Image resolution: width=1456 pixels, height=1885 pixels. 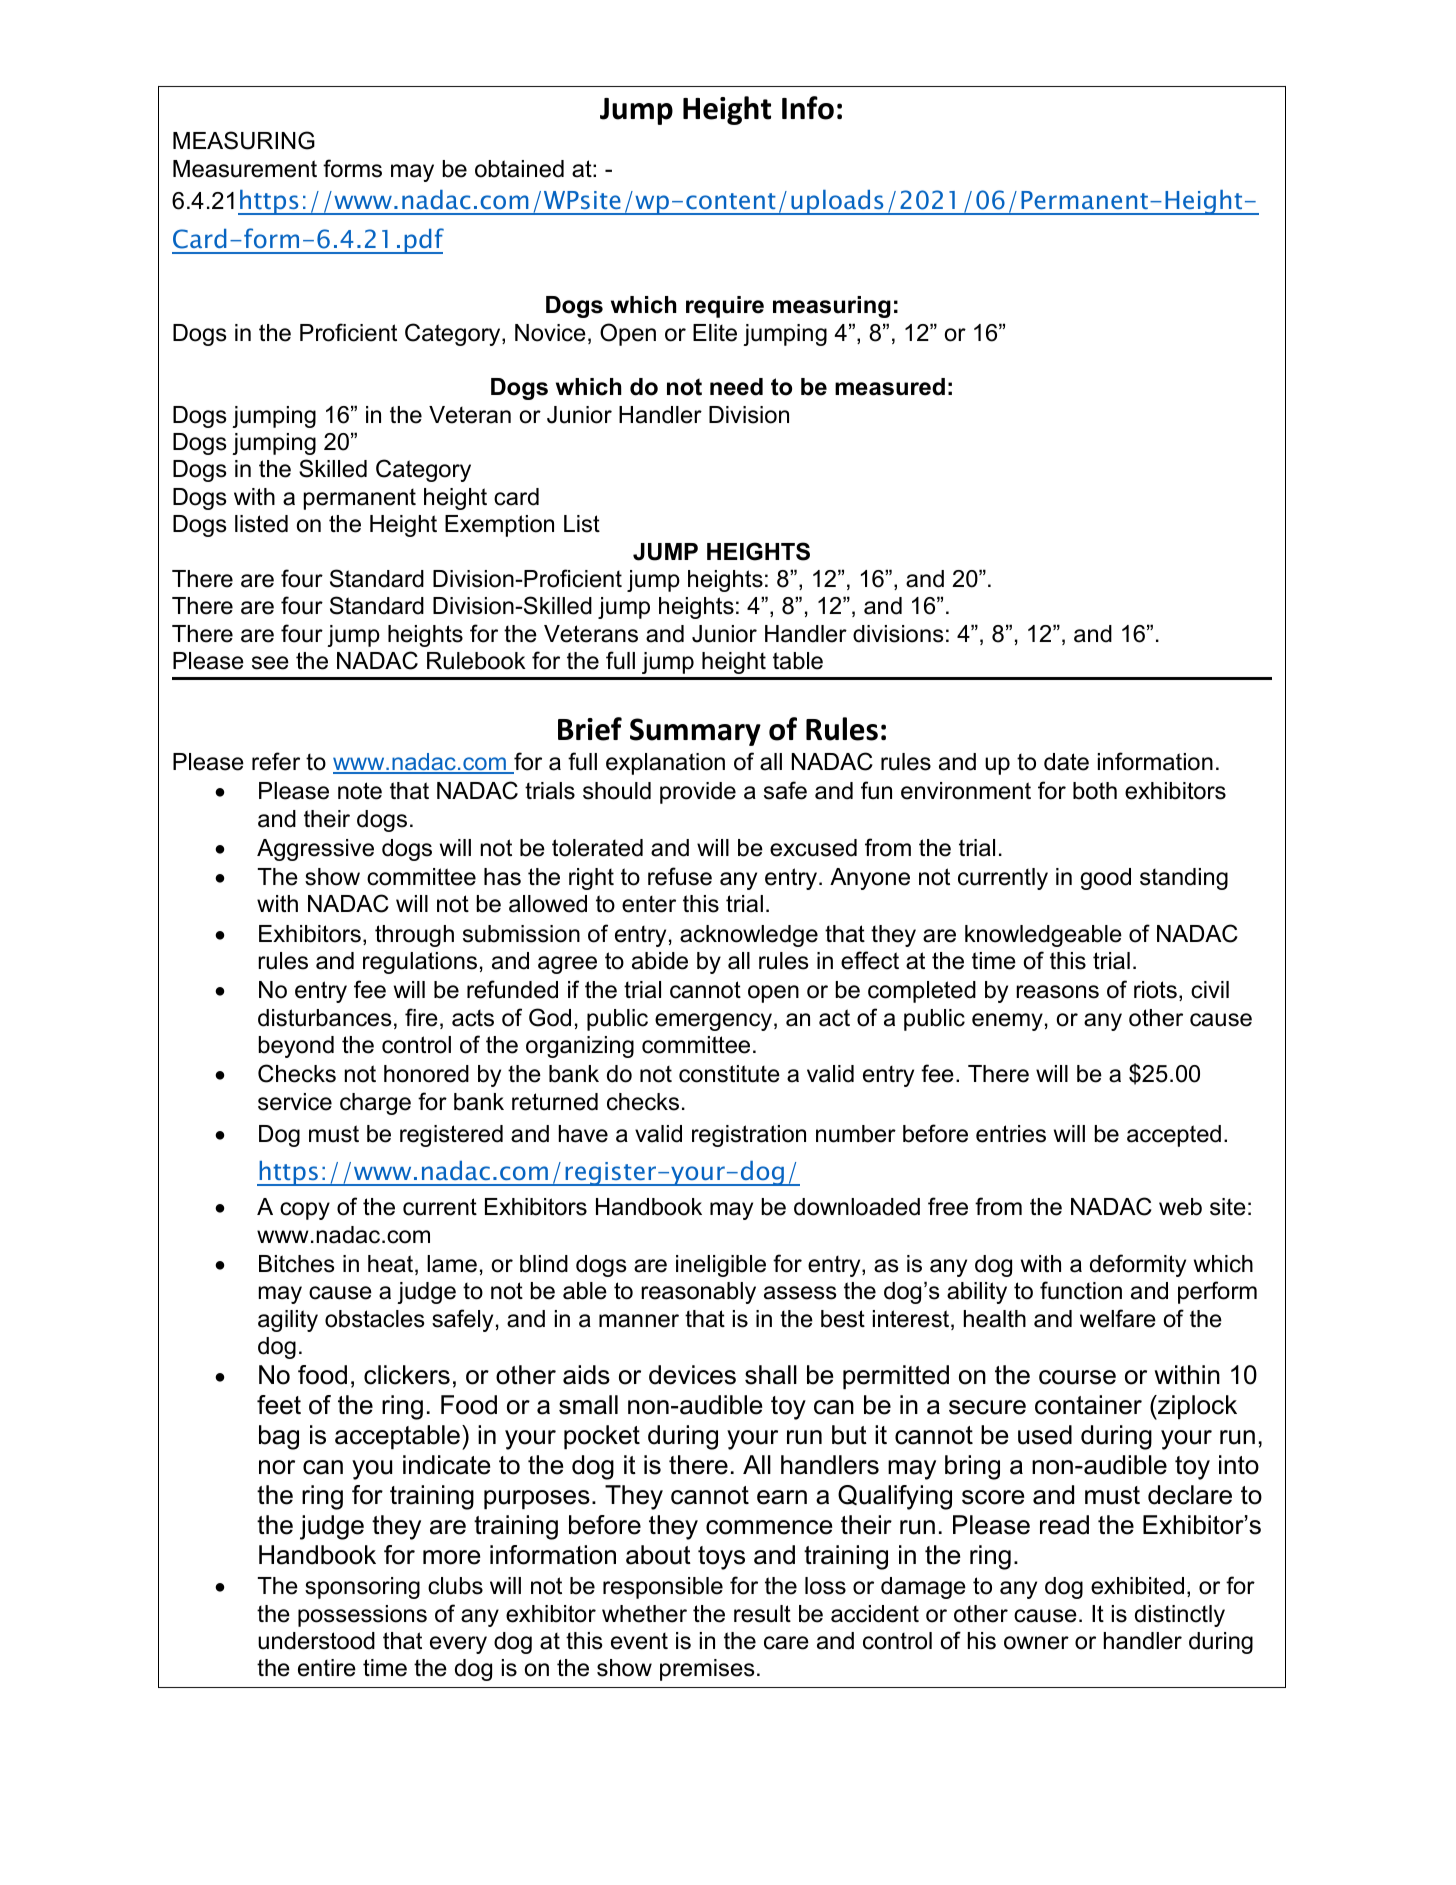 What do you see at coordinates (762, 1614) in the image?
I see `result` at bounding box center [762, 1614].
